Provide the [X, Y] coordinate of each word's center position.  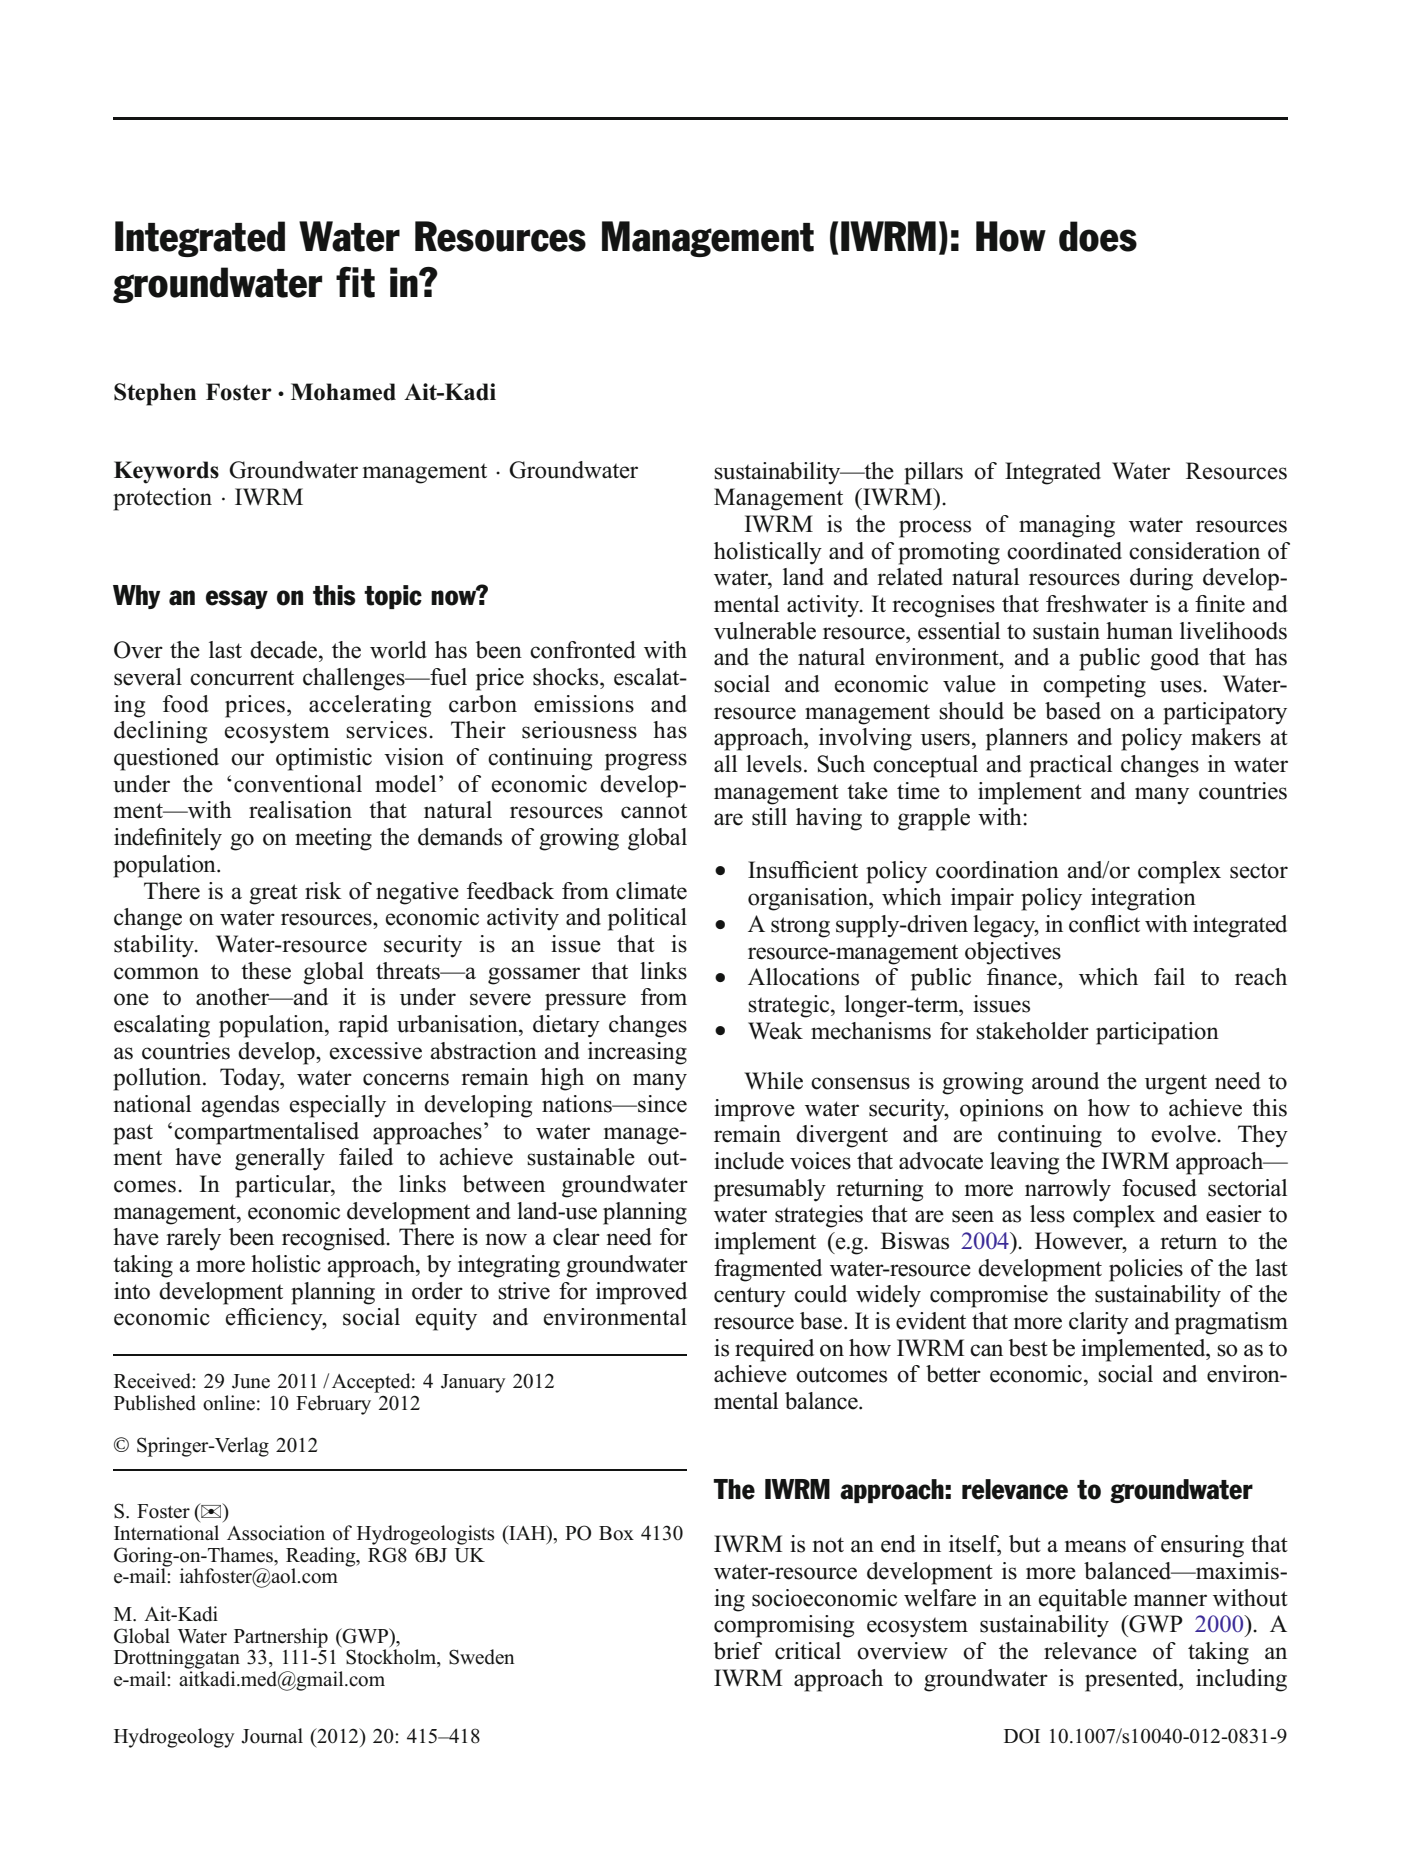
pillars [933, 473]
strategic [790, 1006]
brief [738, 1651]
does [1098, 236]
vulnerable [765, 631]
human [1139, 631]
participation [1157, 1033]
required [774, 1350]
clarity [1099, 1323]
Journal [272, 1736]
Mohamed [343, 392]
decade [285, 650]
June [251, 1381]
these [266, 971]
